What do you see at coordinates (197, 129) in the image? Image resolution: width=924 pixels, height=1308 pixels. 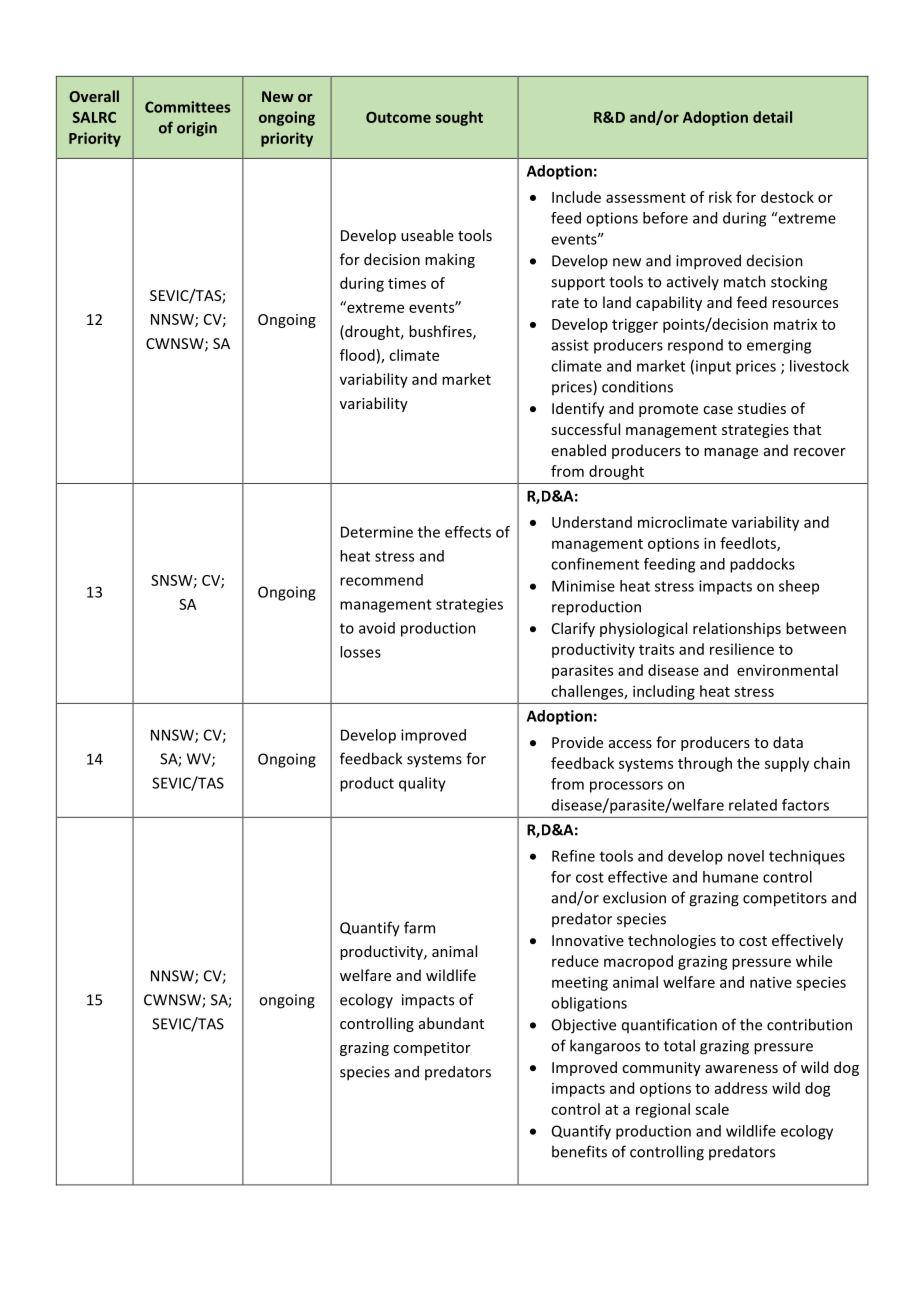 I see `origin` at bounding box center [197, 129].
